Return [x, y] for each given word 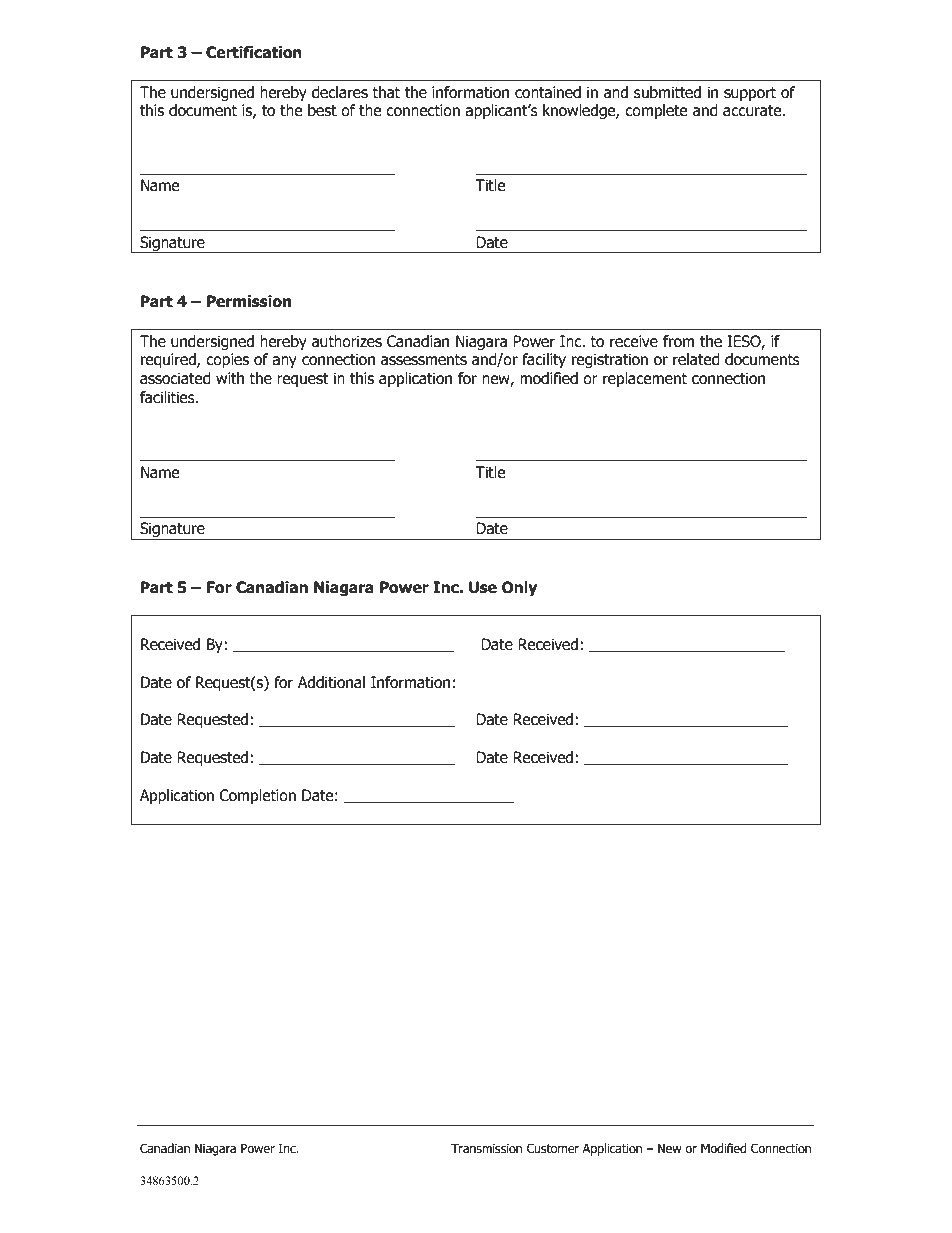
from [678, 341]
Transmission [486, 1148]
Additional [331, 682]
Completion [257, 796]
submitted [667, 92]
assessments [424, 360]
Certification [254, 52]
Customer [553, 1148]
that [386, 92]
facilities [168, 397]
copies [227, 360]
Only [519, 588]
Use [483, 587]
